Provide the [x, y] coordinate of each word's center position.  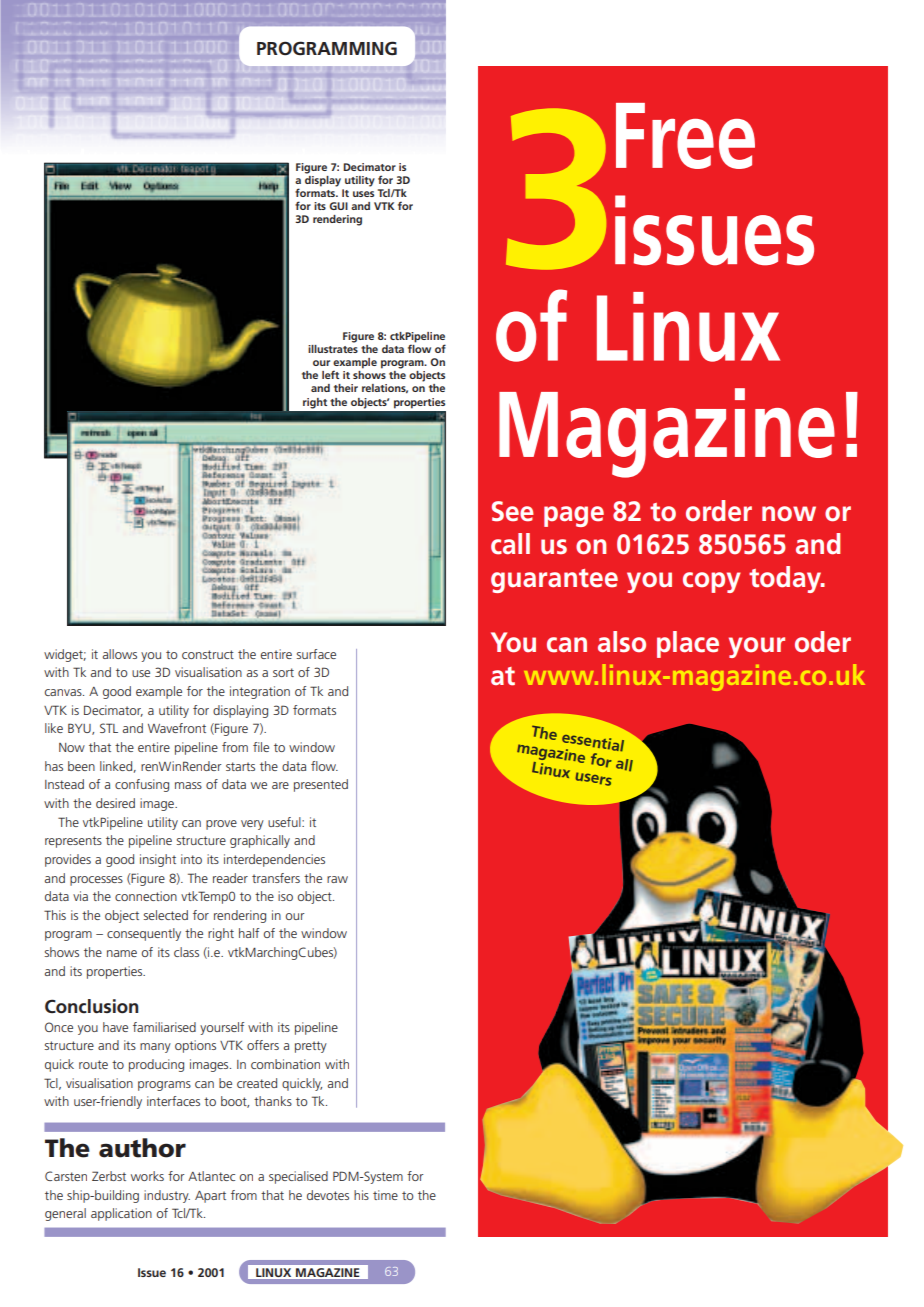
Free [685, 136]
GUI [338, 206]
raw [337, 879]
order [719, 511]
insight [158, 860]
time [385, 1195]
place [688, 644]
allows [120, 654]
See [513, 511]
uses [363, 194]
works [147, 1176]
